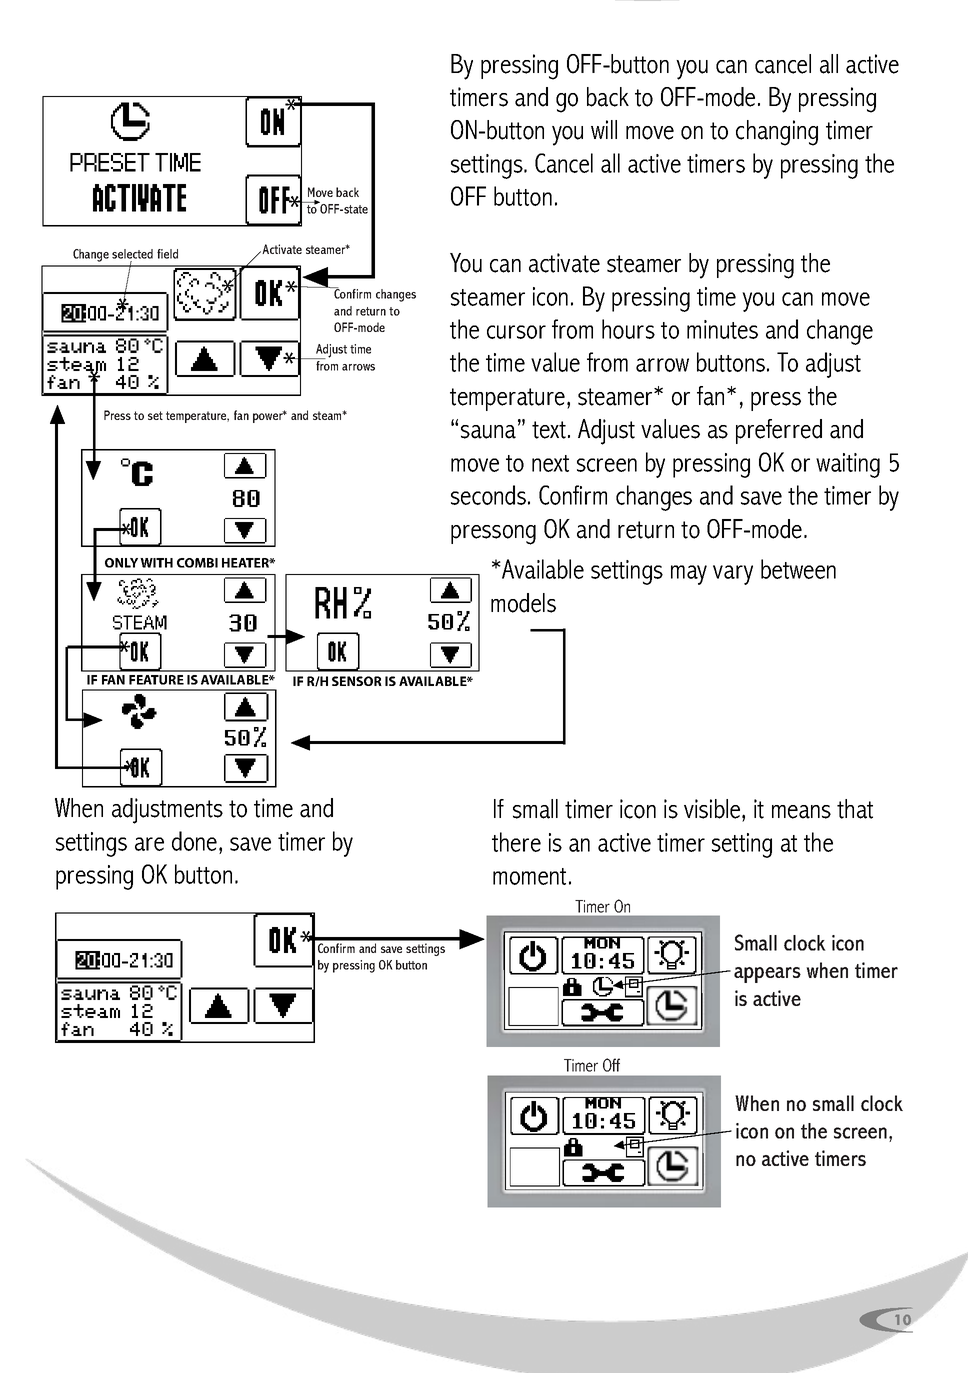 The image size is (968, 1373). What do you see at coordinates (779, 431) in the page?
I see `preferred` at bounding box center [779, 431].
